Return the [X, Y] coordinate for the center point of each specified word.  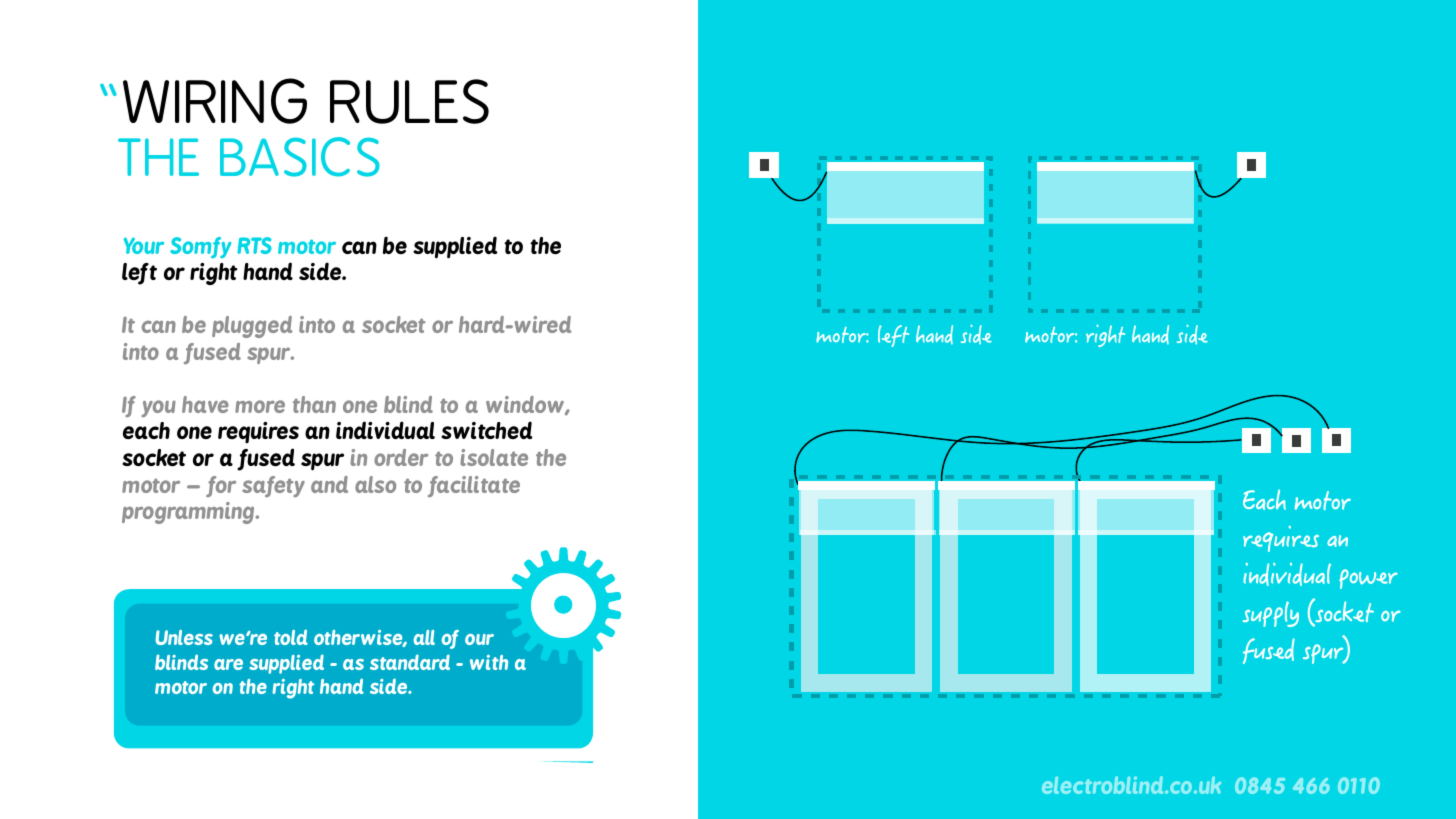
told [291, 637]
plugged [252, 327]
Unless [184, 637]
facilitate [474, 486]
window [526, 405]
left [139, 274]
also [375, 484]
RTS [254, 245]
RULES [409, 101]
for [221, 486]
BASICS [300, 157]
